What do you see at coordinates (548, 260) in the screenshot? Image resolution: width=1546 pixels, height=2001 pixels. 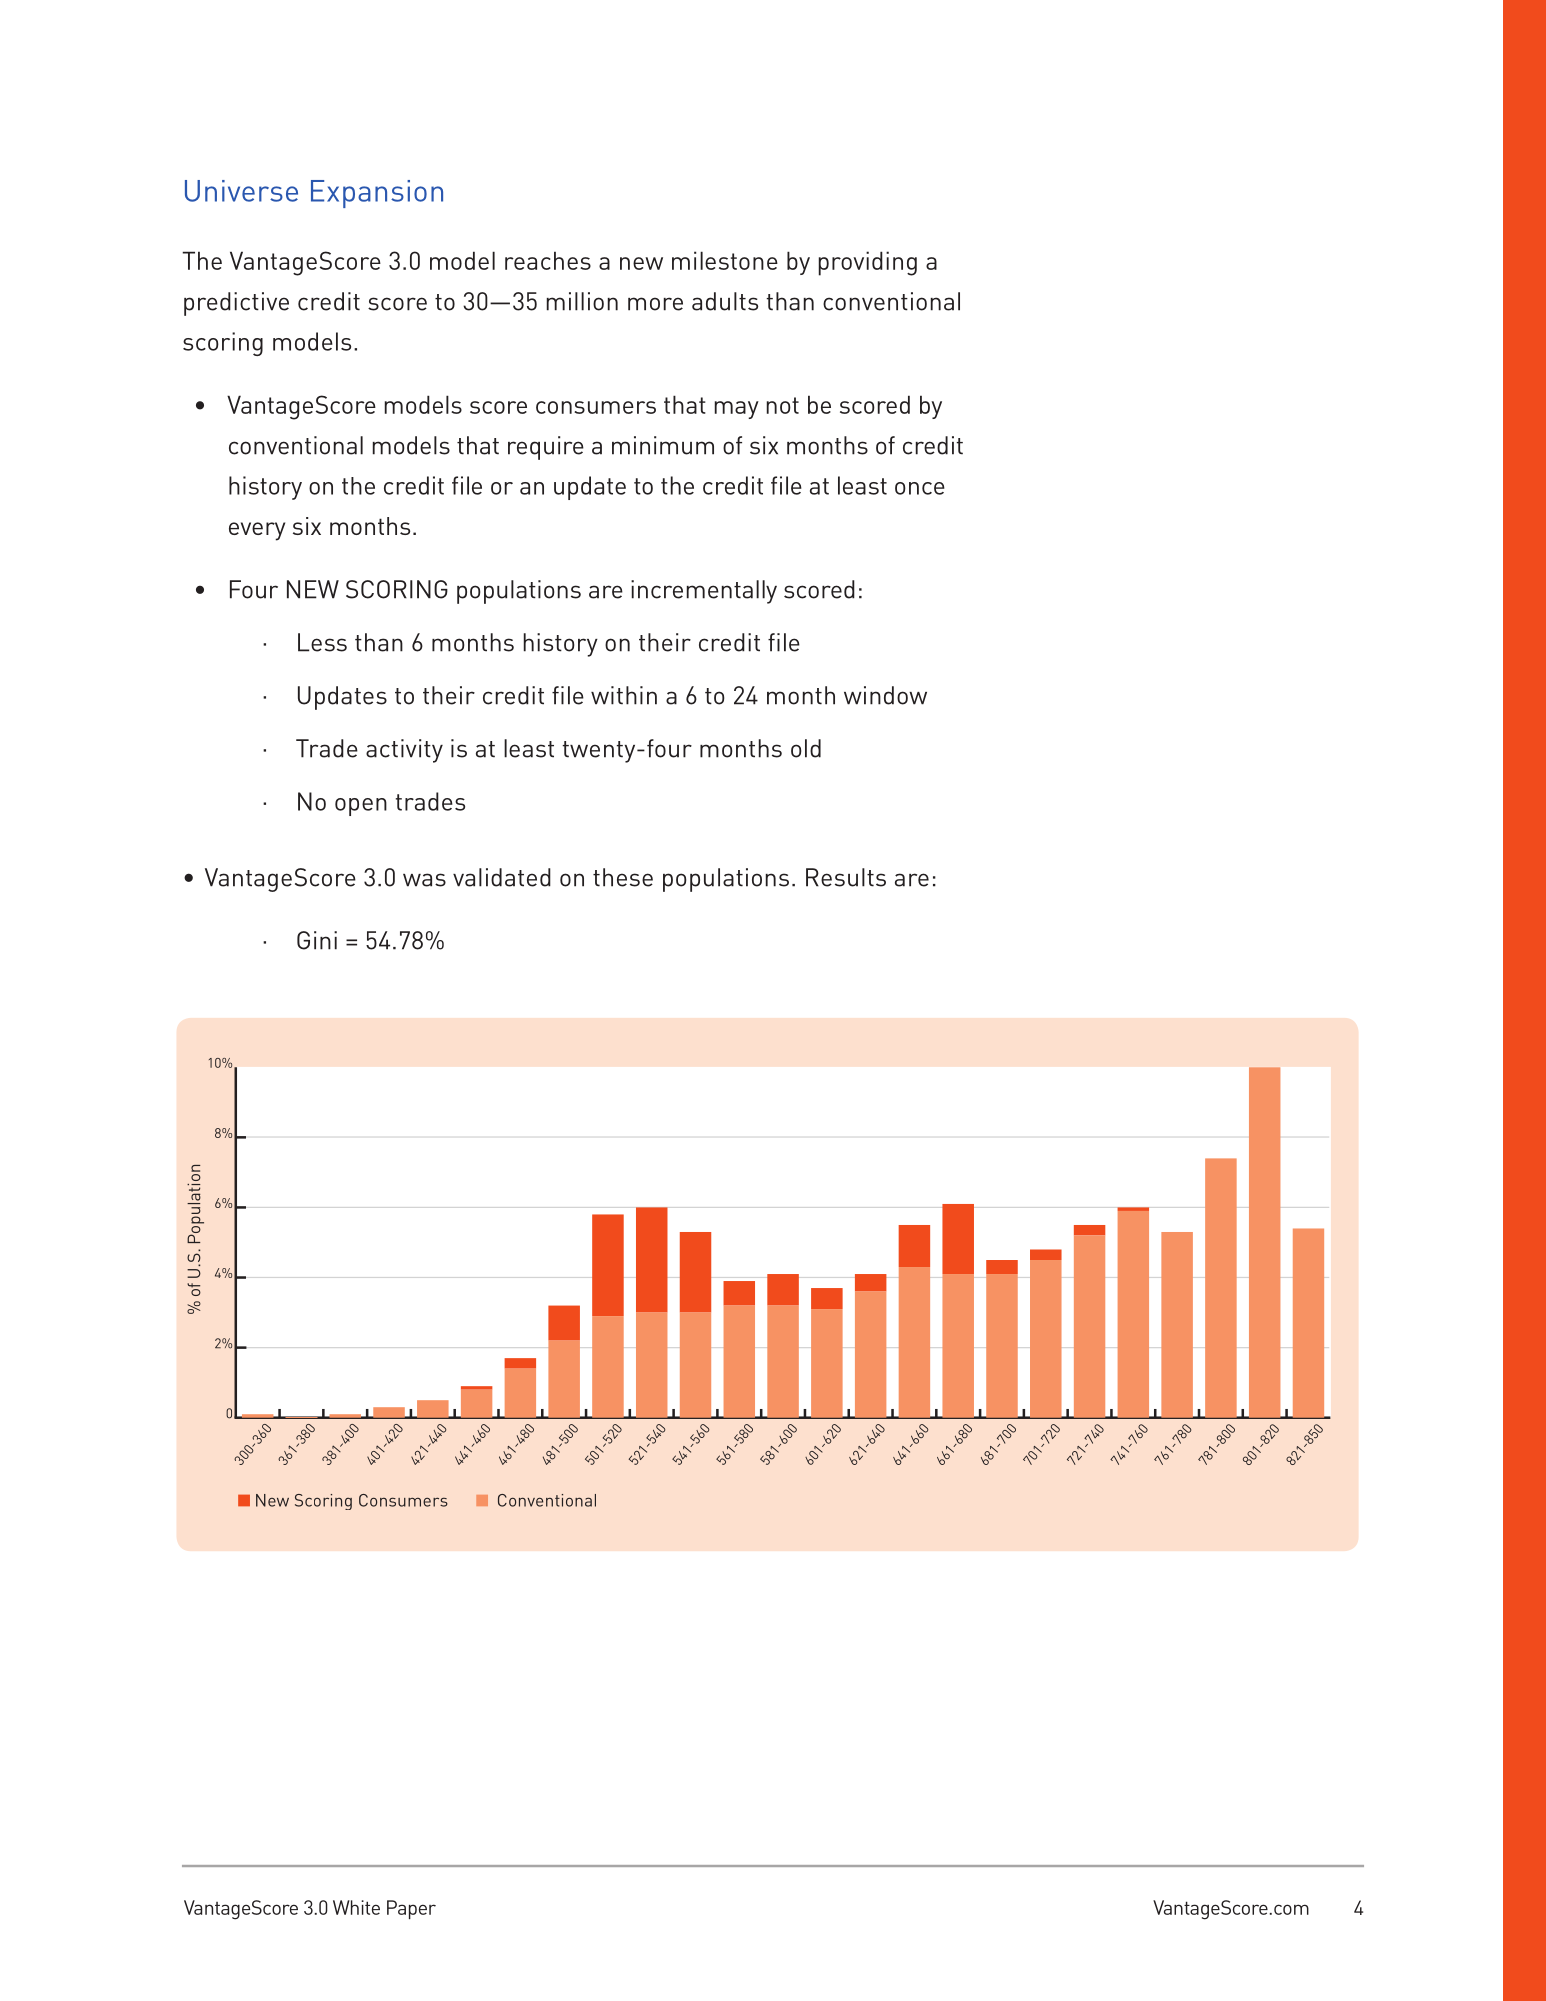 I see `reaches` at bounding box center [548, 260].
